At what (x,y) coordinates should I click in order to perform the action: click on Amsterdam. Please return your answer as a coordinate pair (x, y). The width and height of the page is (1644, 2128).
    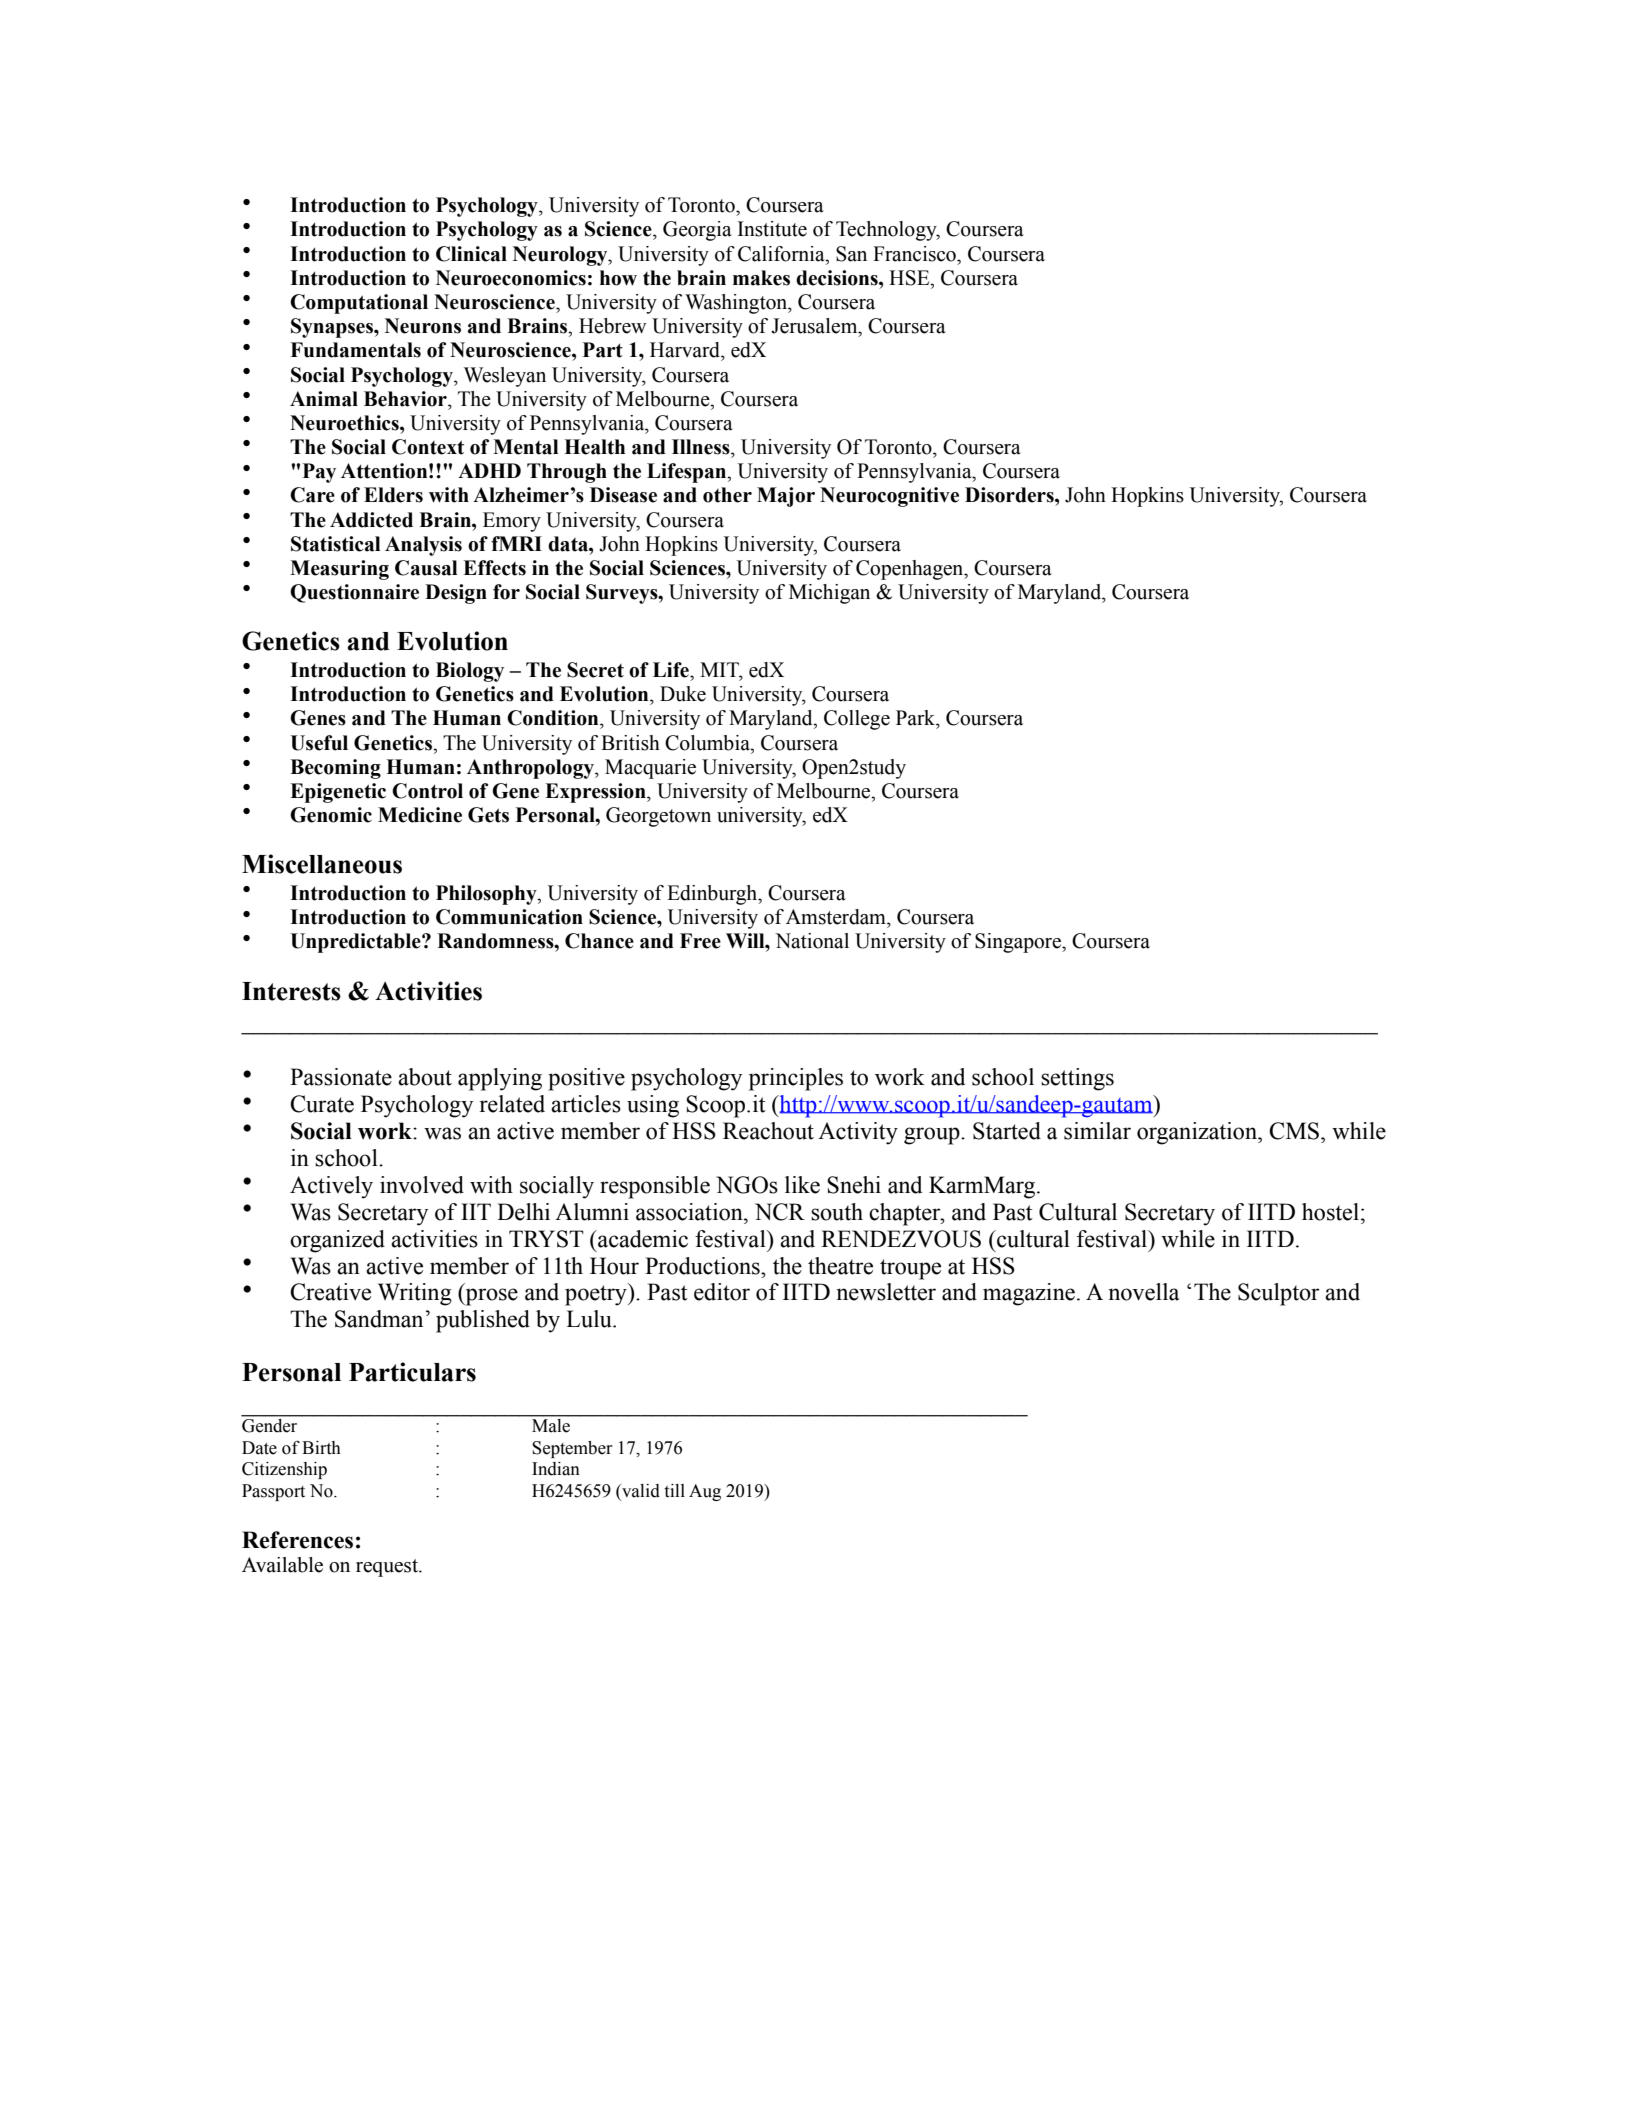
    Looking at the image, I should click on (837, 917).
